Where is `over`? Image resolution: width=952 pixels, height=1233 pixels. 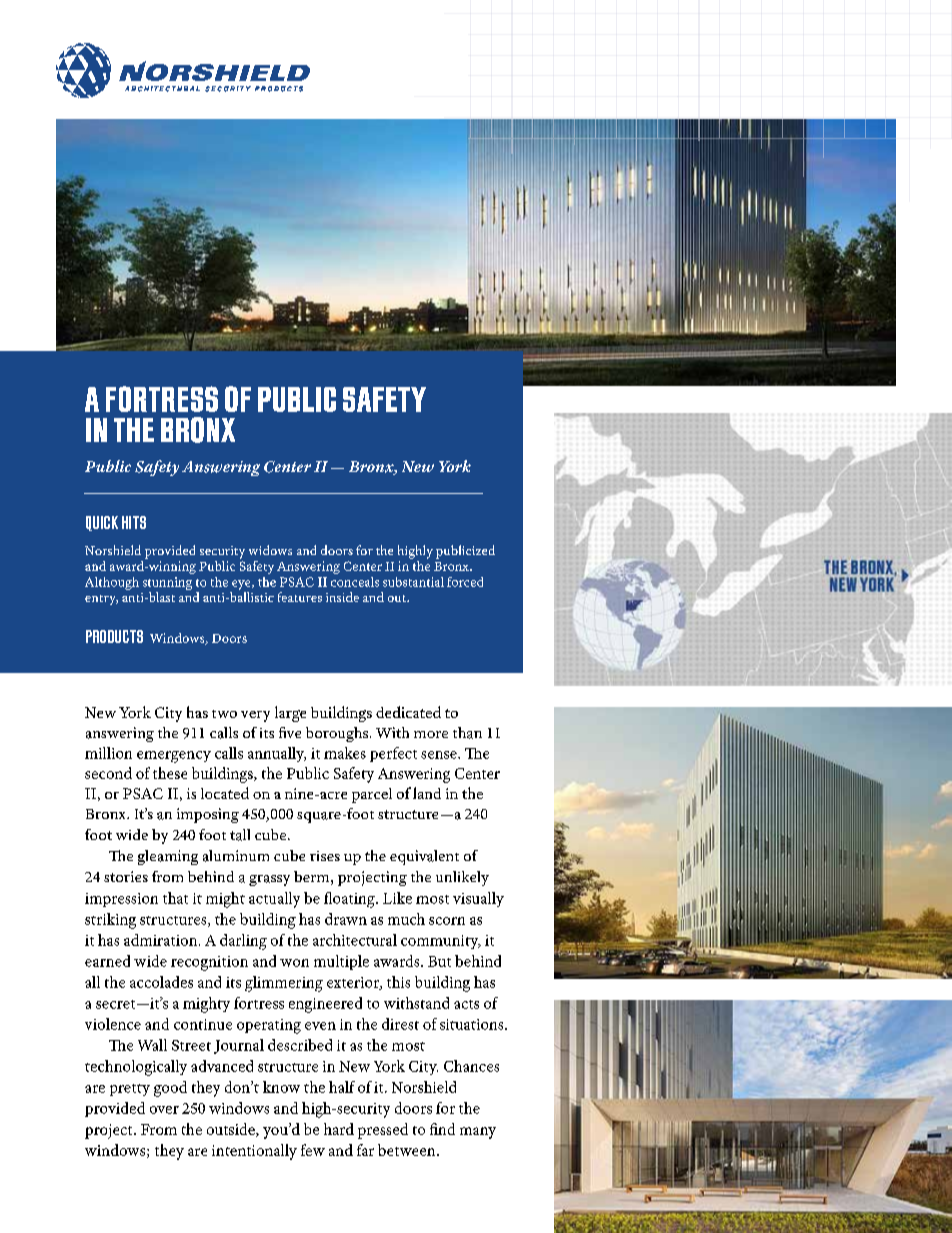
over is located at coordinates (164, 1110).
